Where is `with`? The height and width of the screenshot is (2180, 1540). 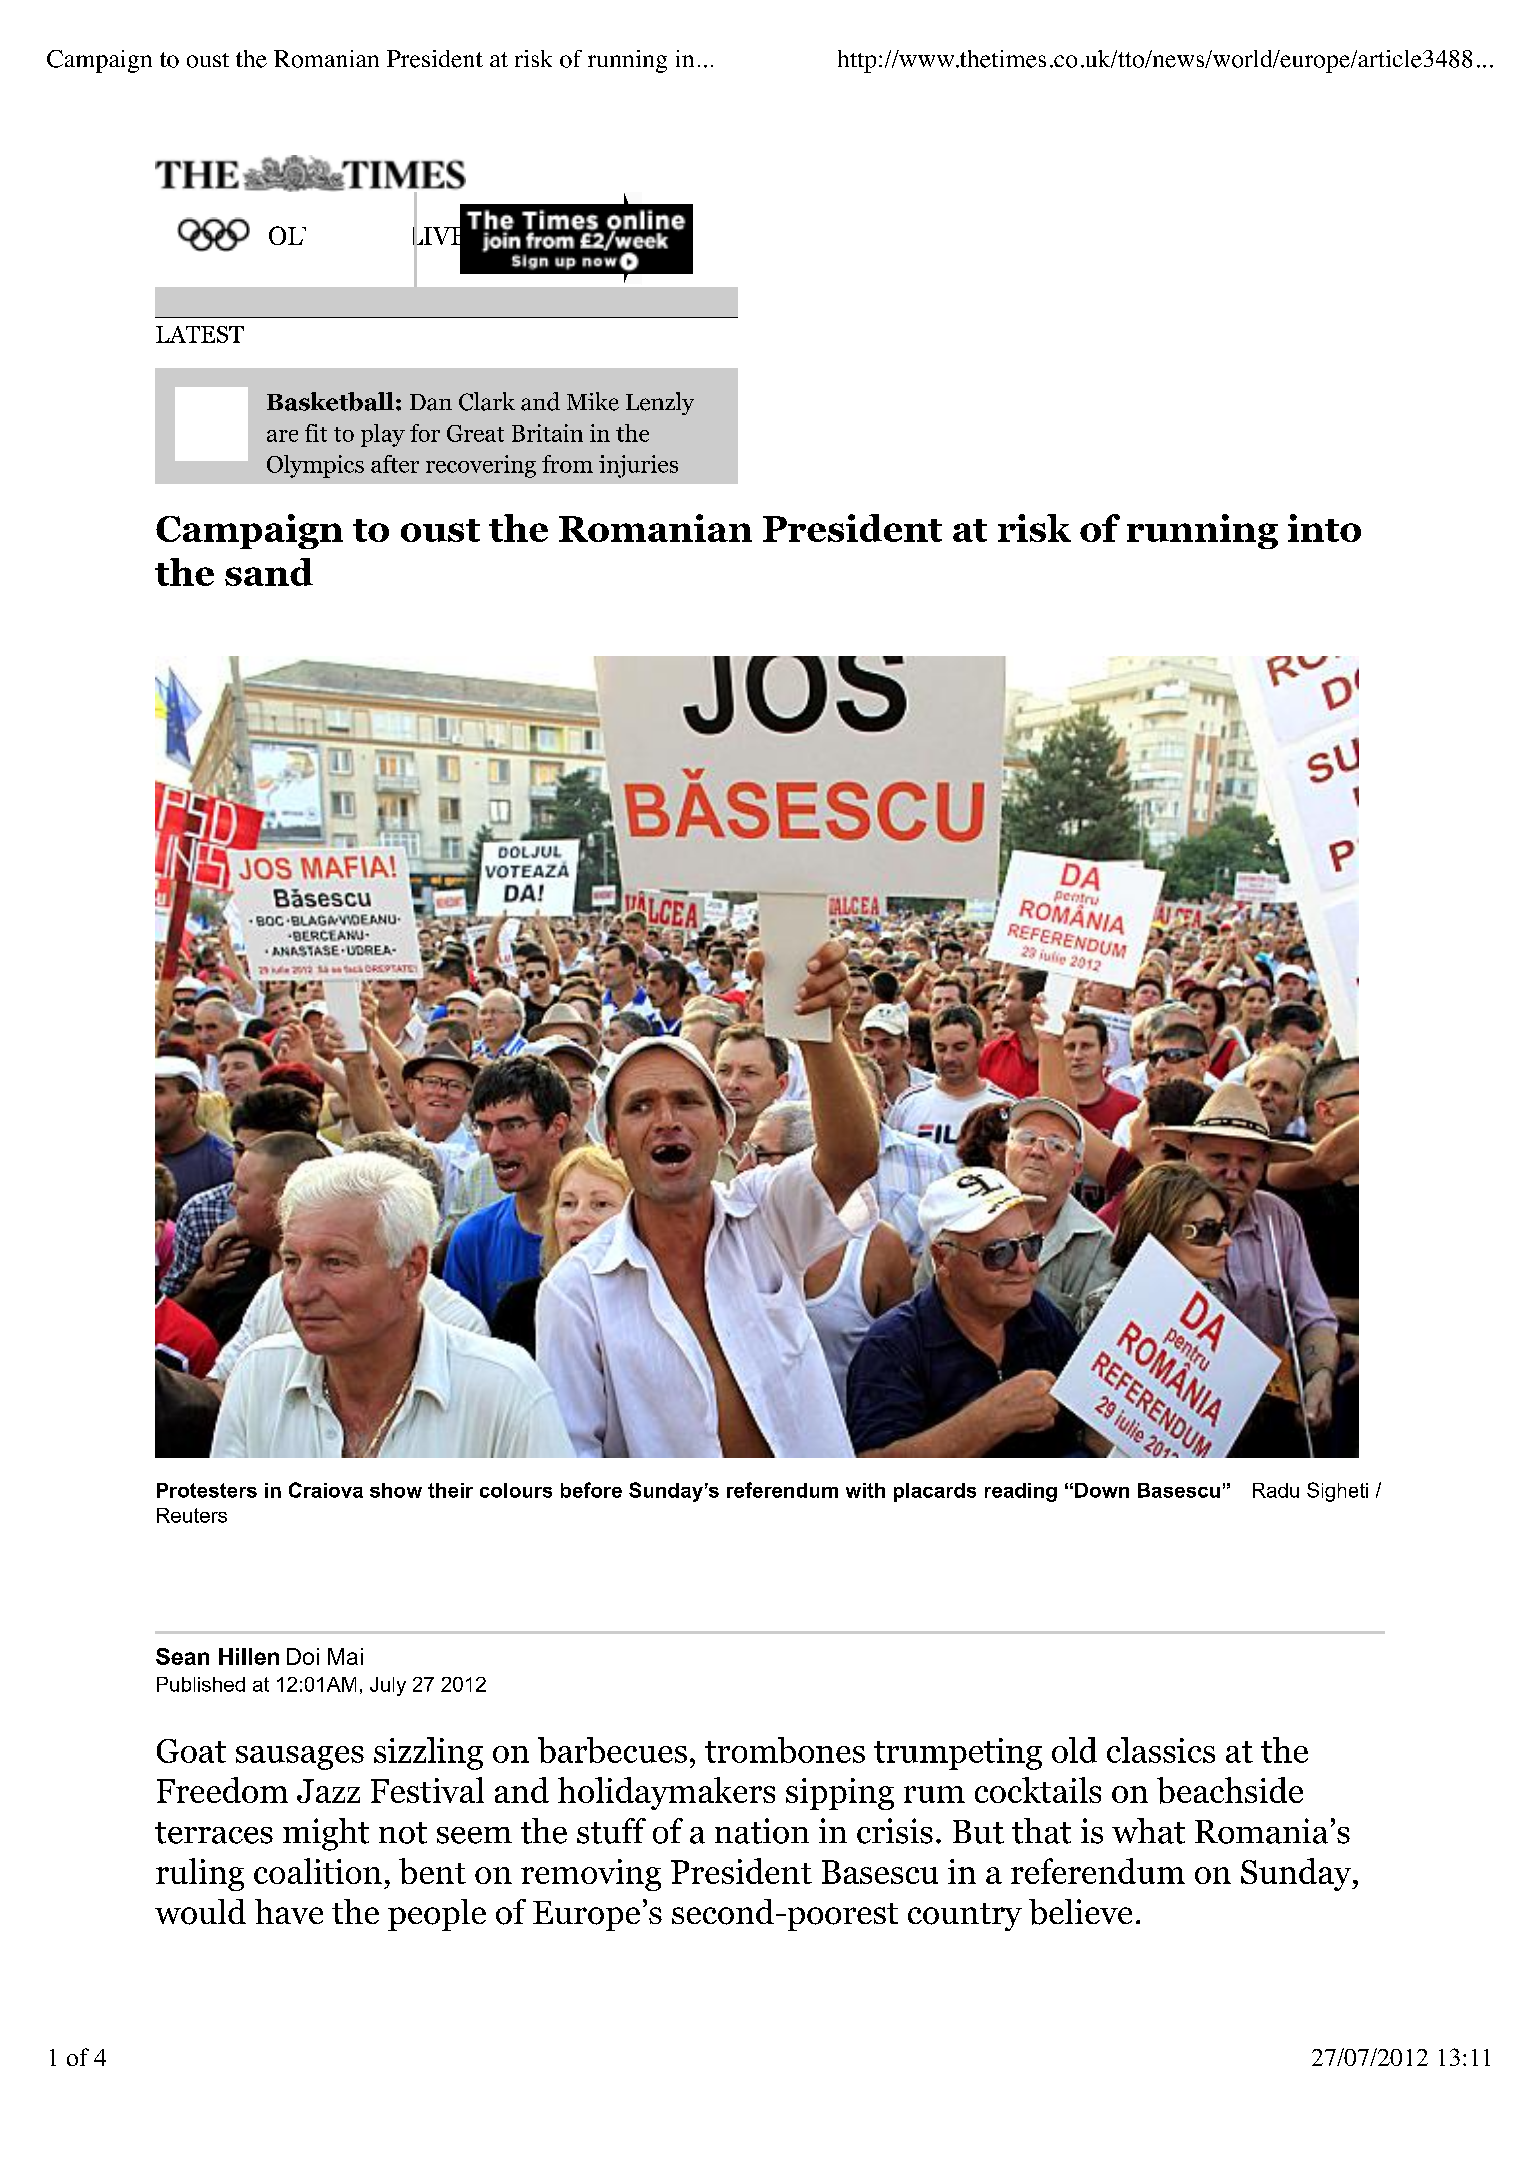 with is located at coordinates (865, 1490).
